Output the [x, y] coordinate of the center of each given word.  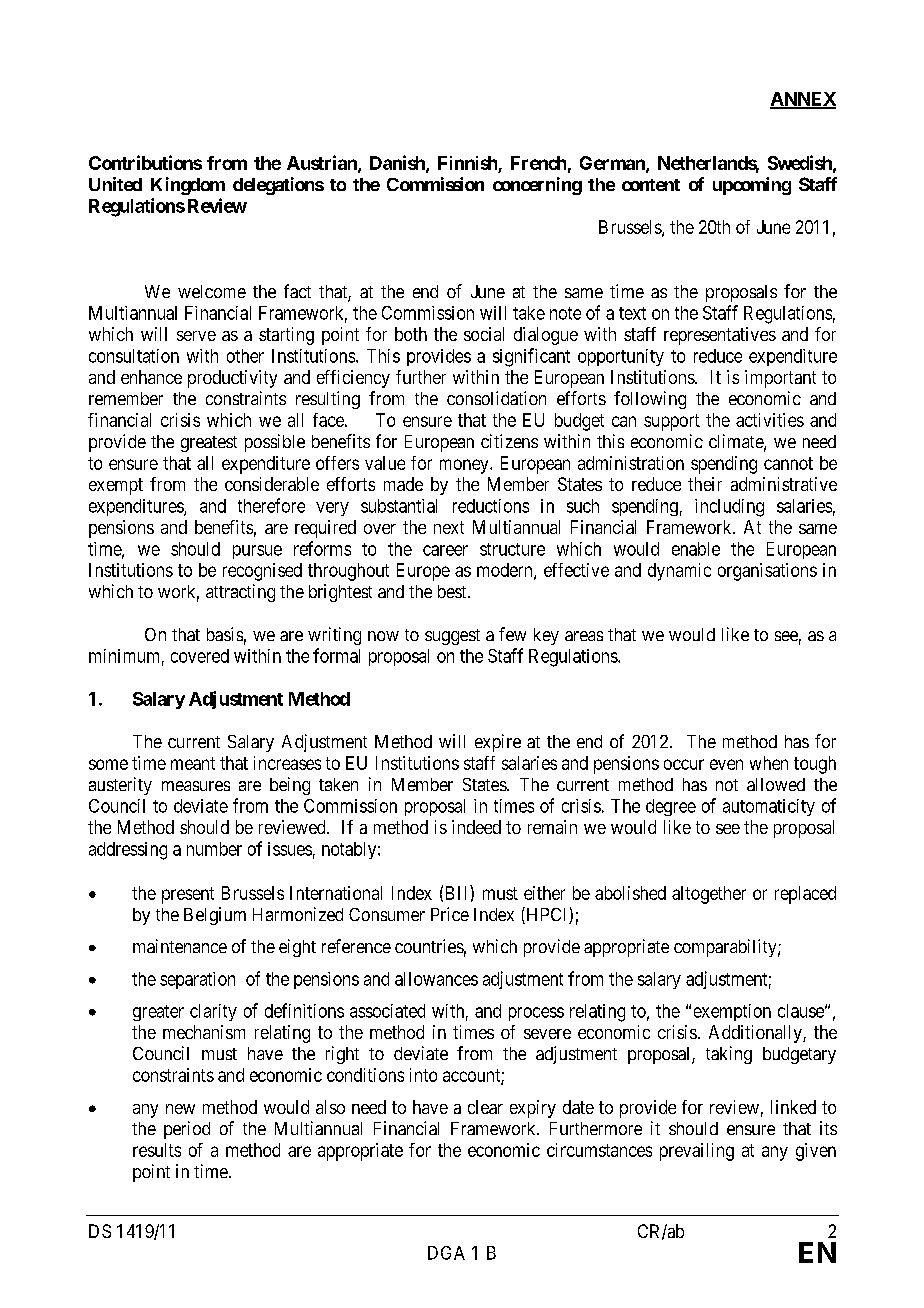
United [115, 184]
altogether [709, 895]
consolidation [496, 398]
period [187, 1130]
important [780, 379]
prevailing [697, 1152]
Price [450, 914]
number [214, 849]
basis [225, 634]
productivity [232, 379]
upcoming [752, 186]
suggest [452, 637]
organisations [767, 572]
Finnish [467, 163]
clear [485, 1107]
